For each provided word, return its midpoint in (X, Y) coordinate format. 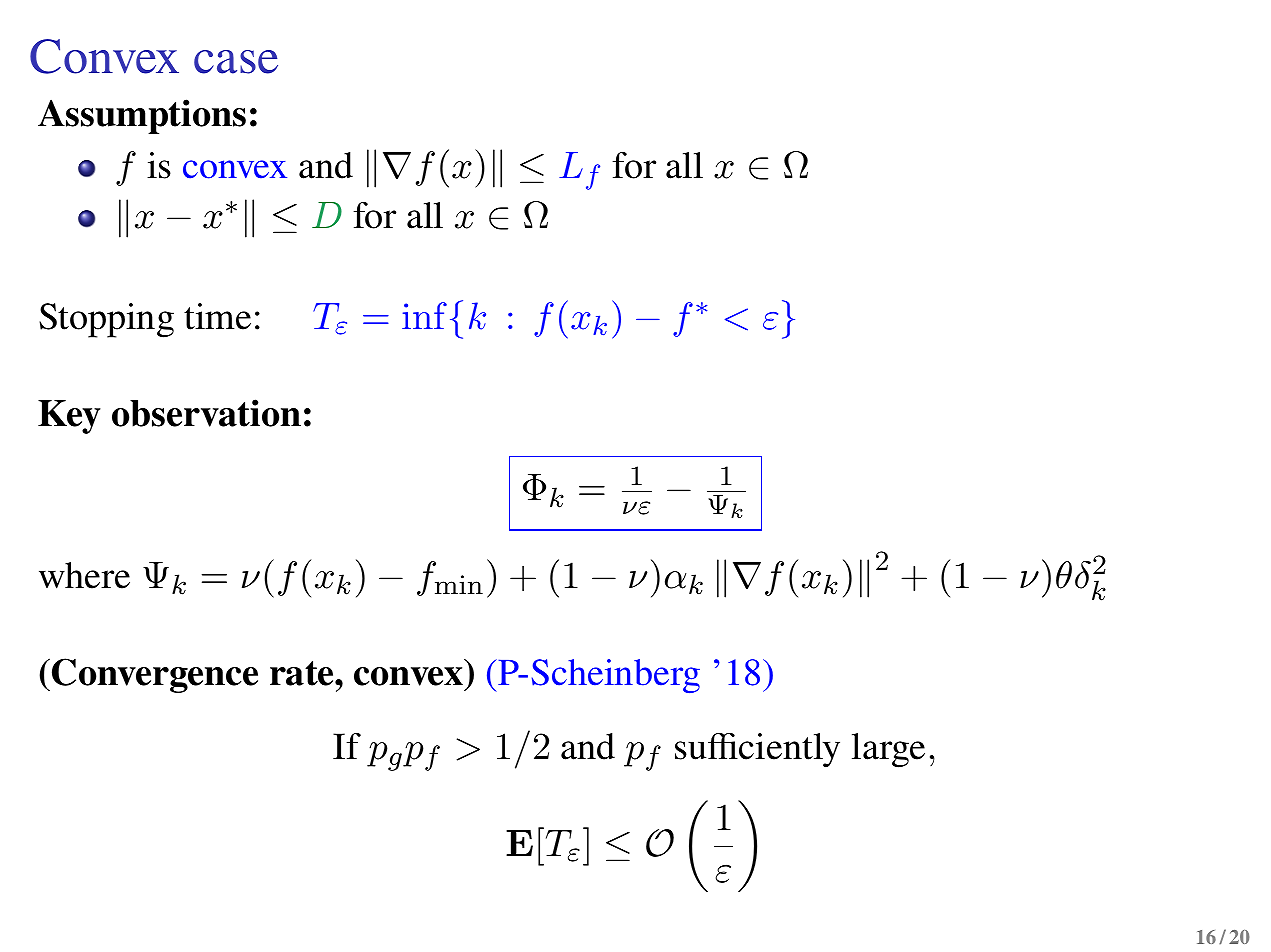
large (888, 750)
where (84, 575)
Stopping (106, 320)
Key (69, 417)
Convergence (155, 675)
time (217, 316)
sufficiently (757, 750)
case (236, 62)
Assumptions (142, 116)
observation (206, 413)
